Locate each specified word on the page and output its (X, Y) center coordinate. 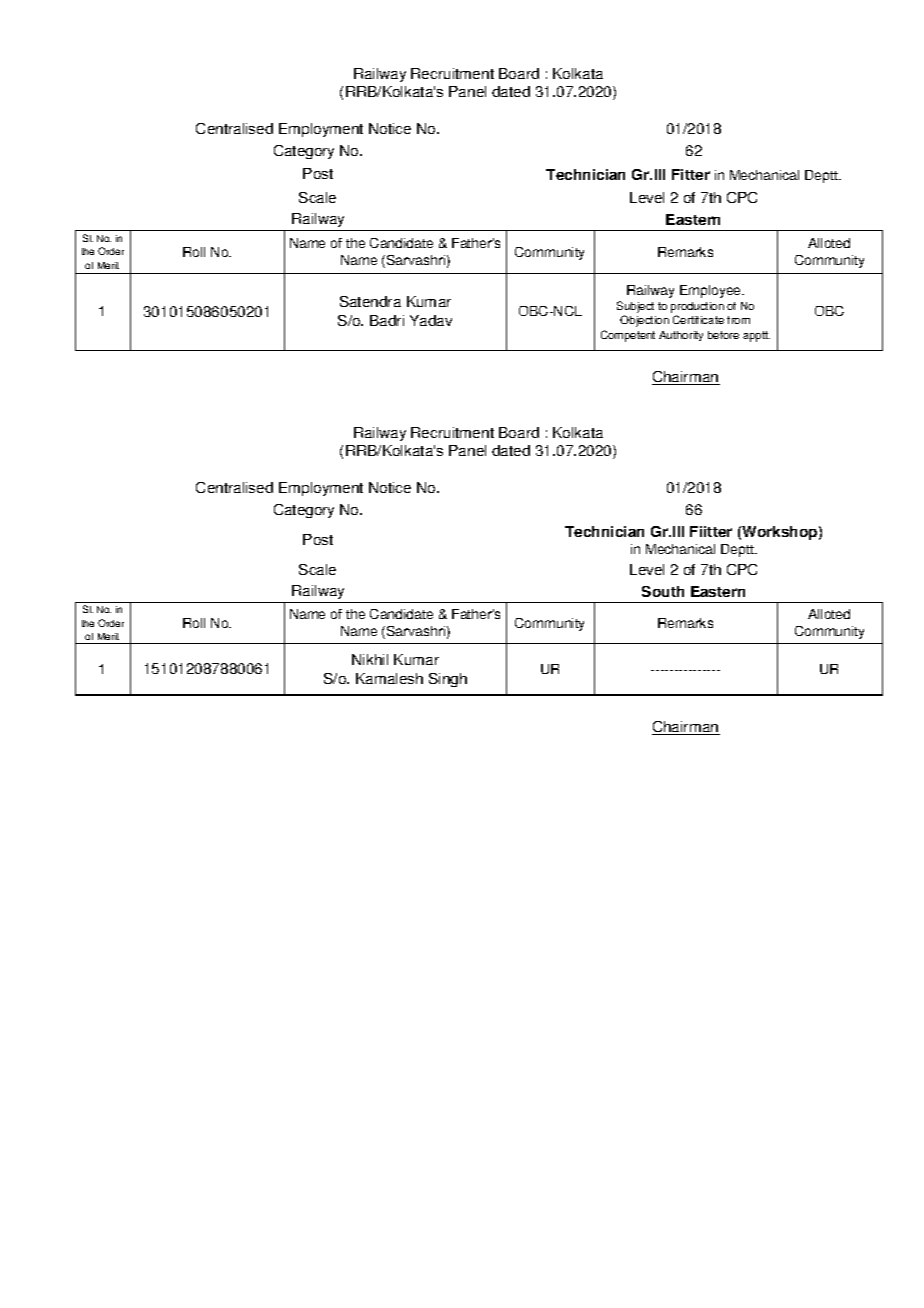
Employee (712, 291)
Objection (644, 321)
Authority (681, 336)
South (663, 591)
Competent (628, 336)
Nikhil (370, 659)
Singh (448, 680)
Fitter (691, 174)
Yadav (431, 320)
